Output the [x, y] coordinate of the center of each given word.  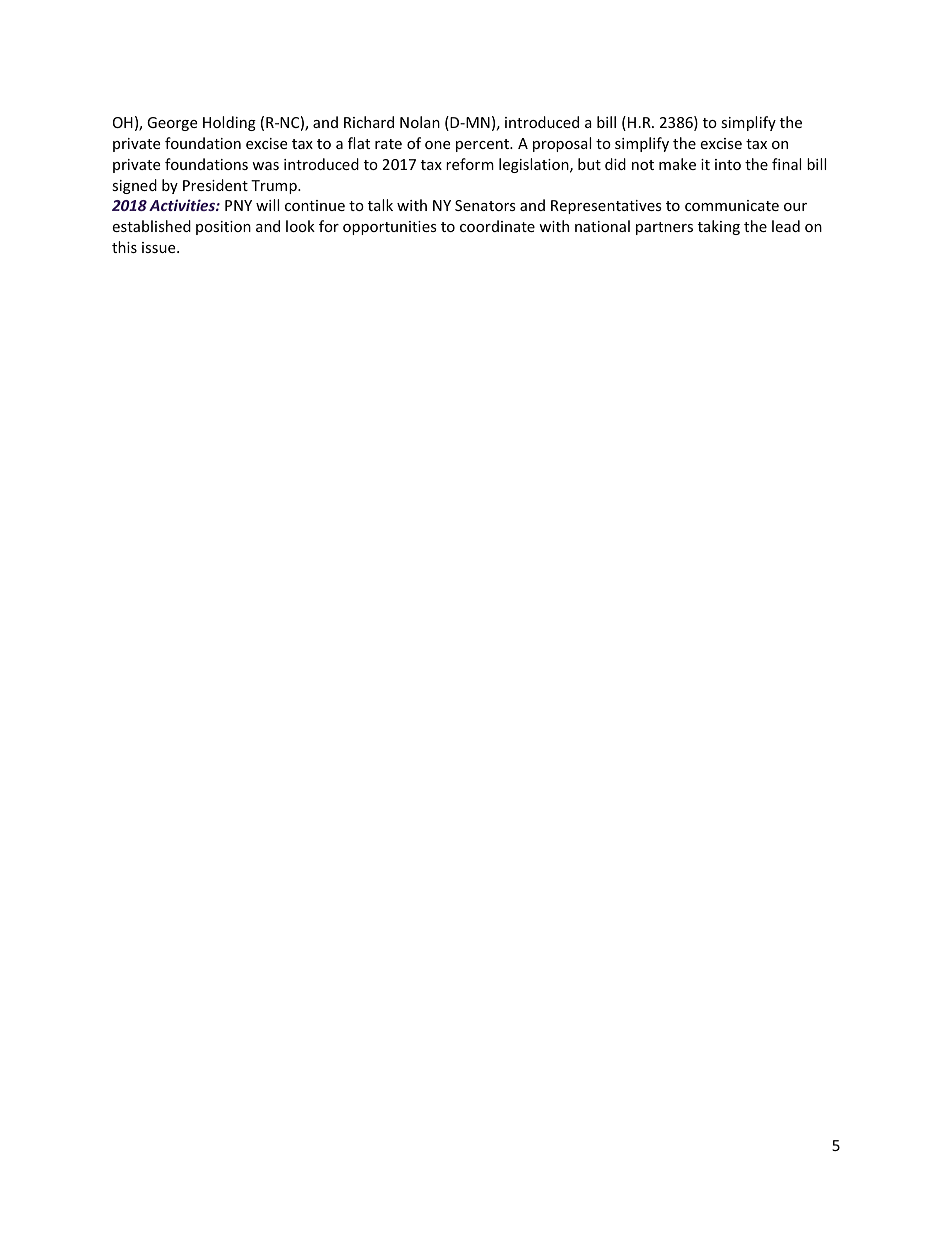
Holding [229, 123]
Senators [485, 205]
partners [664, 228]
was [265, 166]
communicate [732, 205]
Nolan [420, 122]
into [728, 164]
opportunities [390, 228]
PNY [238, 205]
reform [470, 164]
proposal [562, 144]
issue [160, 247]
